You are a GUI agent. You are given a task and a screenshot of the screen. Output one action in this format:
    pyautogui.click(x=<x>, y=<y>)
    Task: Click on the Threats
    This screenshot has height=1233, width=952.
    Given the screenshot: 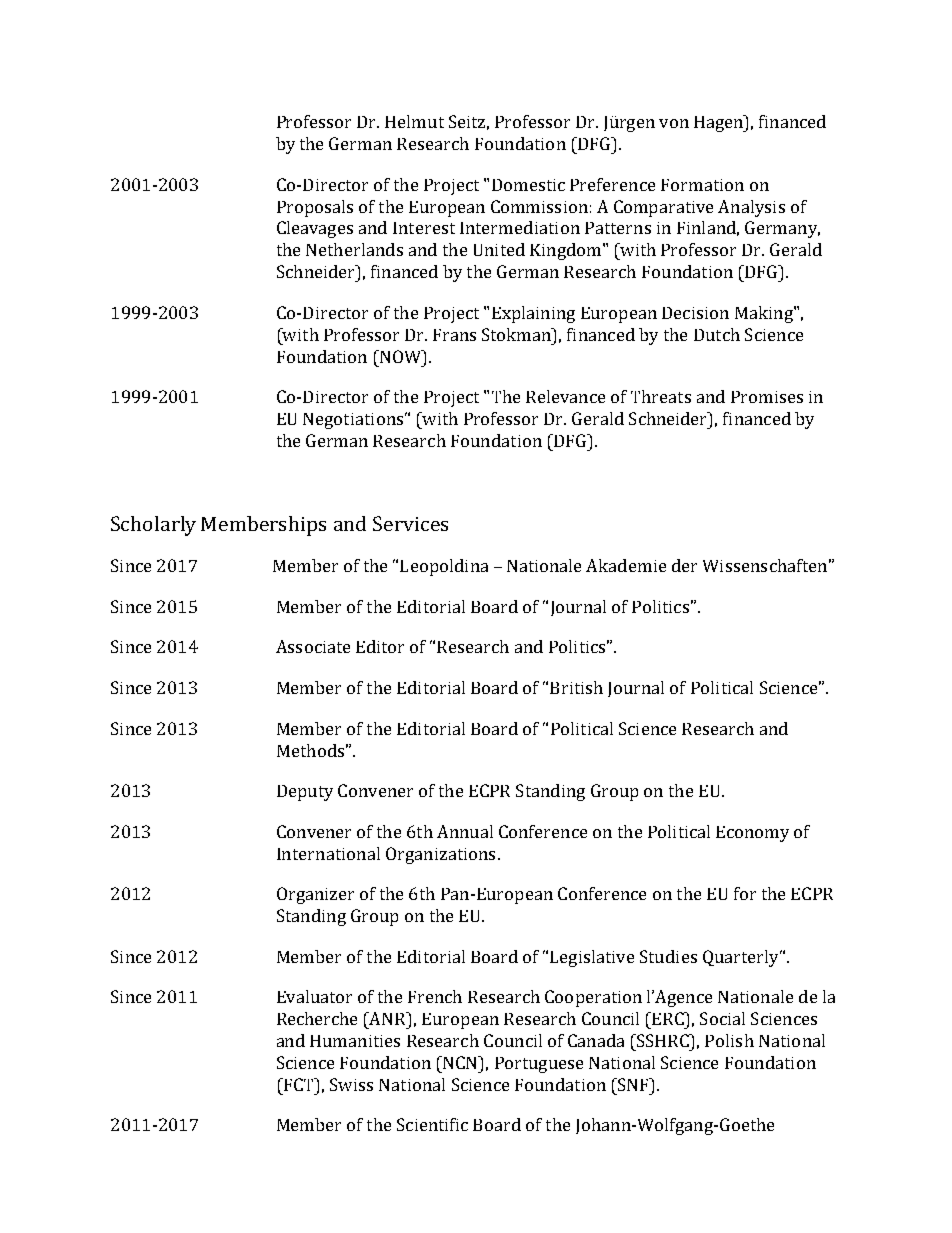 What is the action you would take?
    pyautogui.click(x=661, y=396)
